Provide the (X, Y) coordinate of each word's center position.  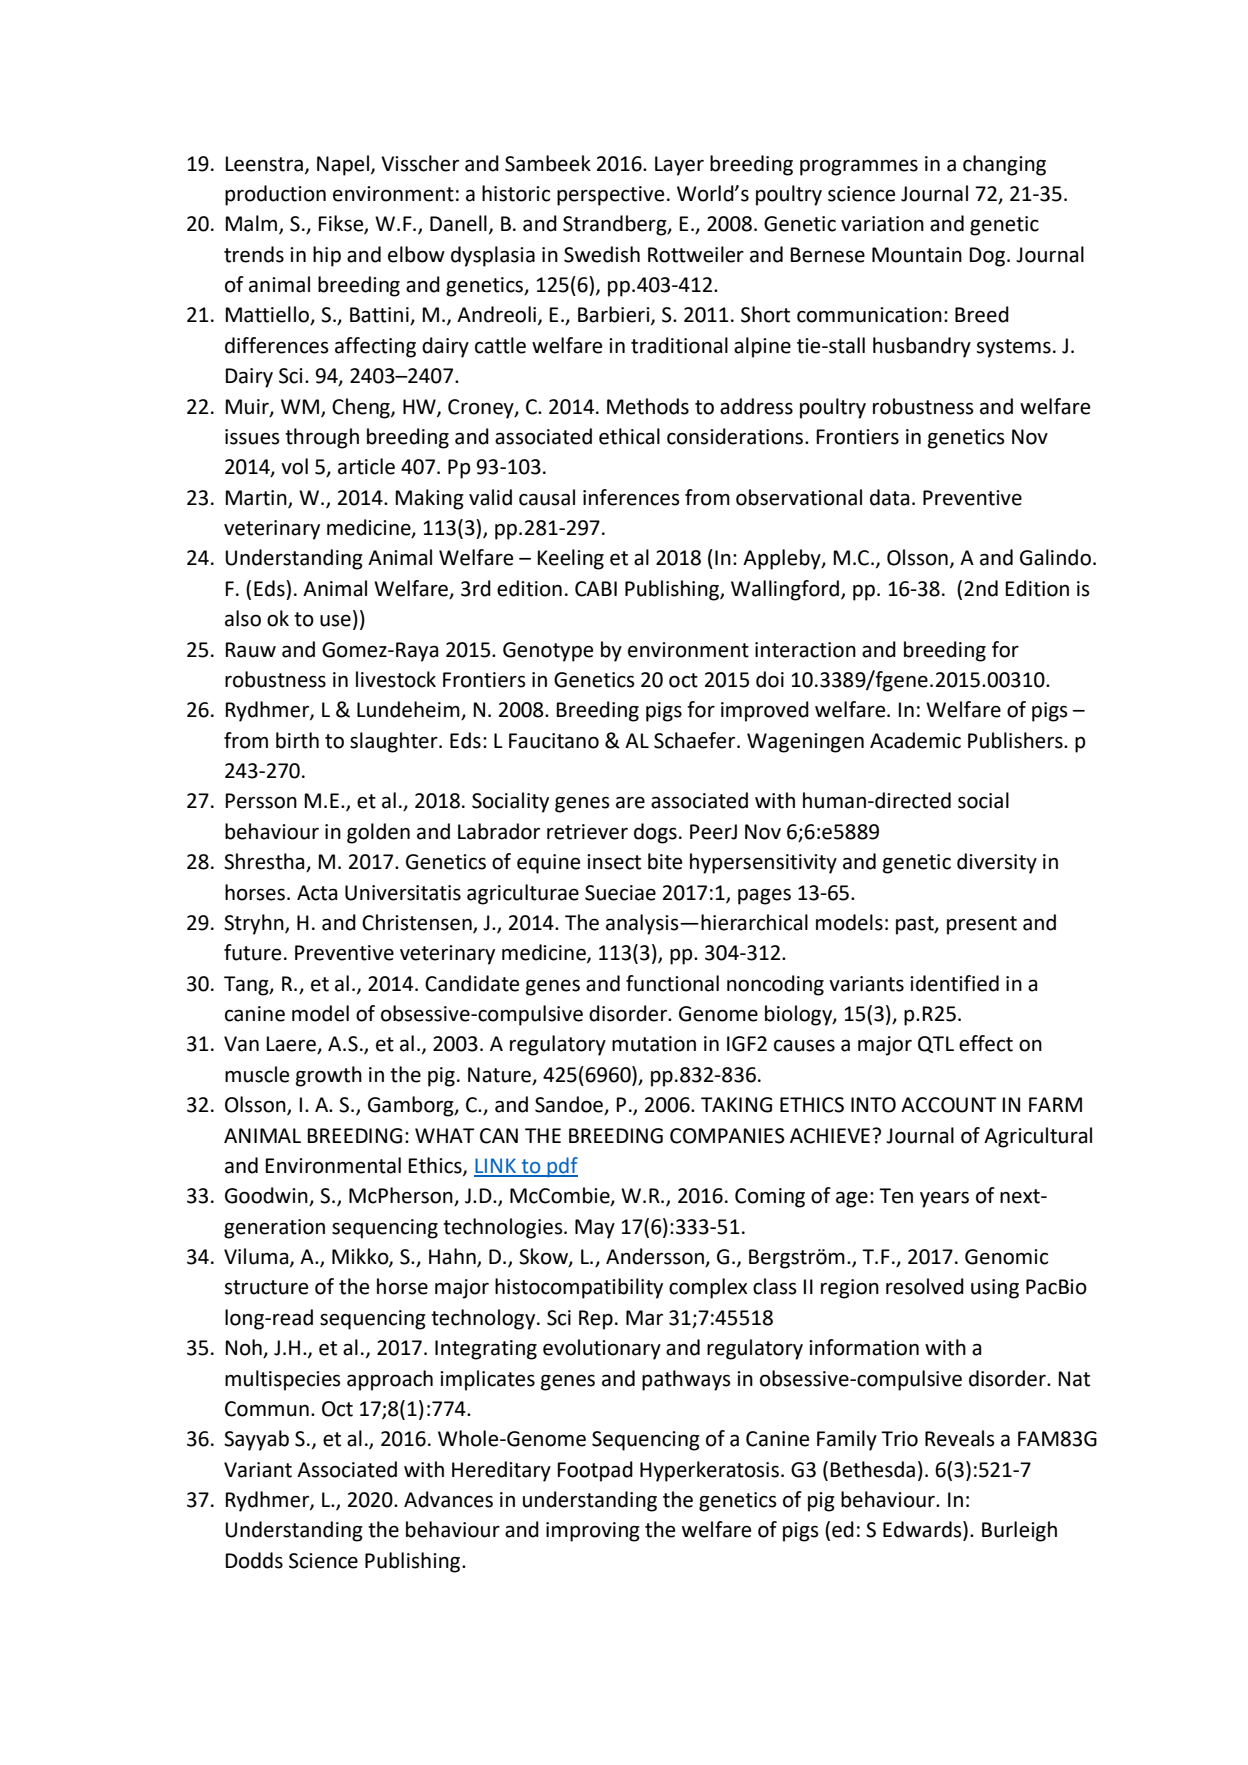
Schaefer (694, 740)
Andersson (656, 1257)
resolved (925, 1286)
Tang (247, 986)
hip (327, 256)
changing (1004, 165)
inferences (631, 497)
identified (954, 983)
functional (672, 983)
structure (266, 1287)
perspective (610, 196)
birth (297, 740)
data (889, 497)
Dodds (254, 1560)
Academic (915, 740)
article (366, 466)
